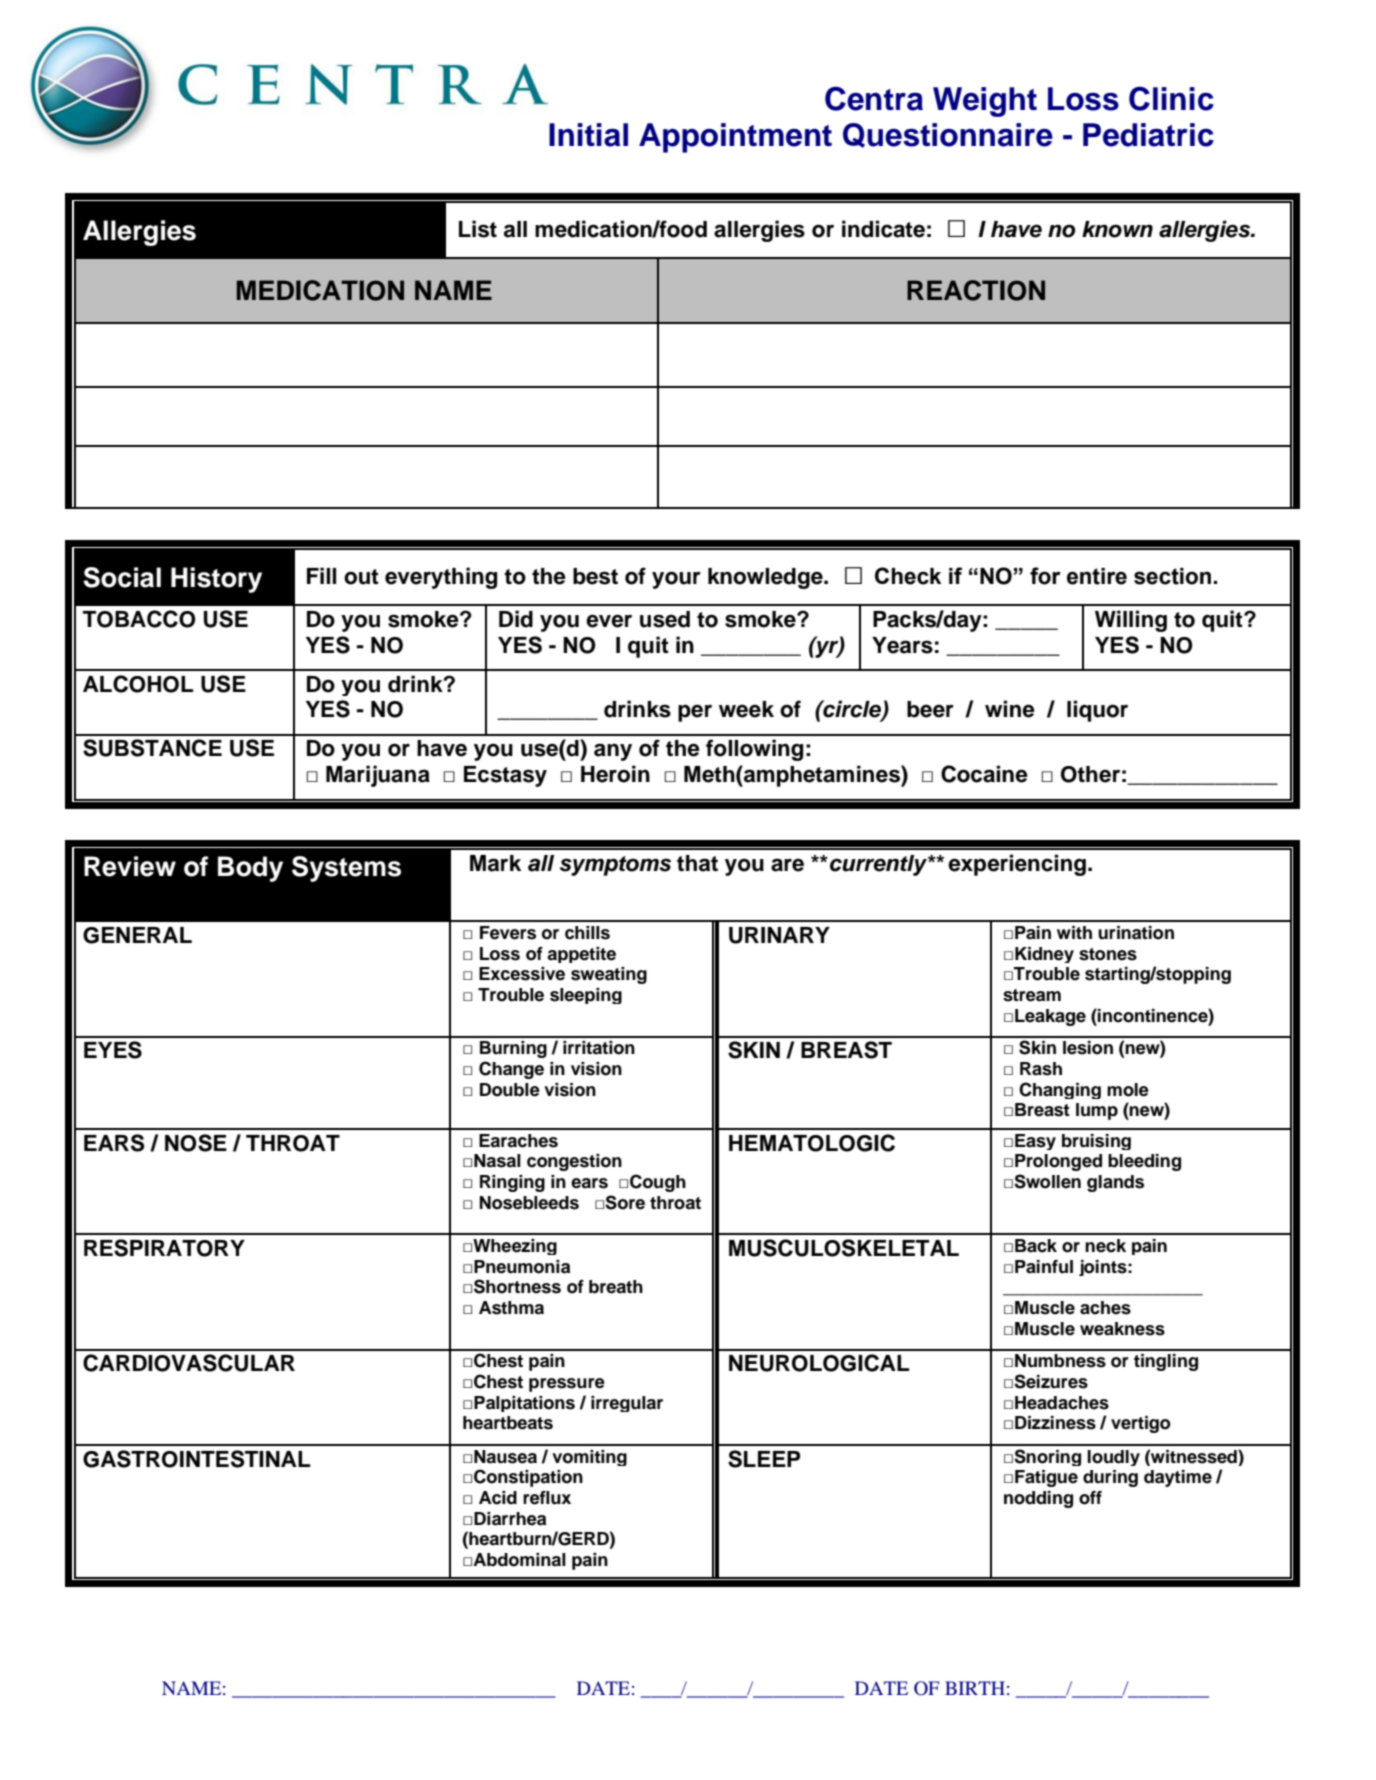  What do you see at coordinates (676, 580) in the screenshot?
I see `your` at bounding box center [676, 580].
